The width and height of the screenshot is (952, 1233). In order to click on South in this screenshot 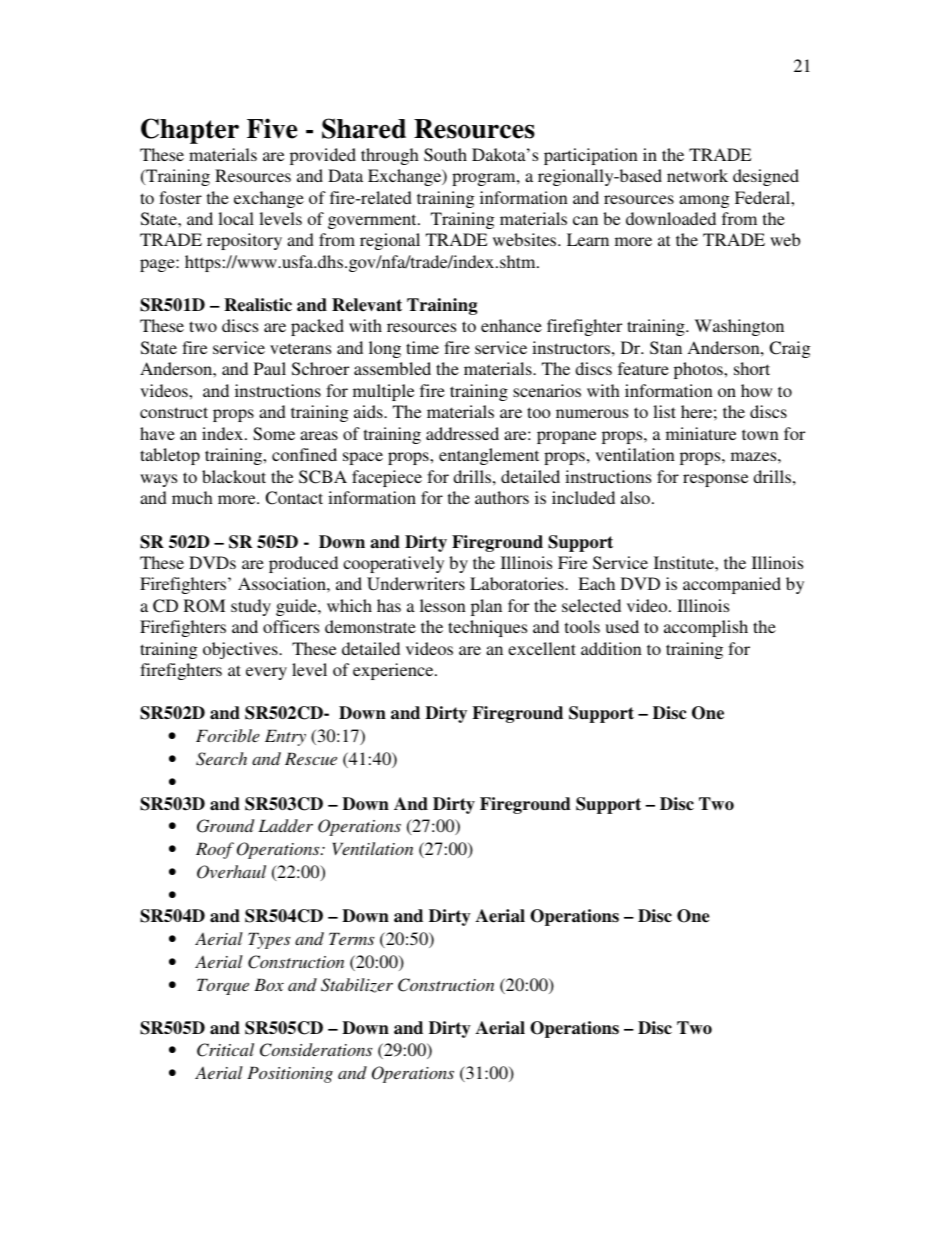, I will do `click(445, 155)`.
